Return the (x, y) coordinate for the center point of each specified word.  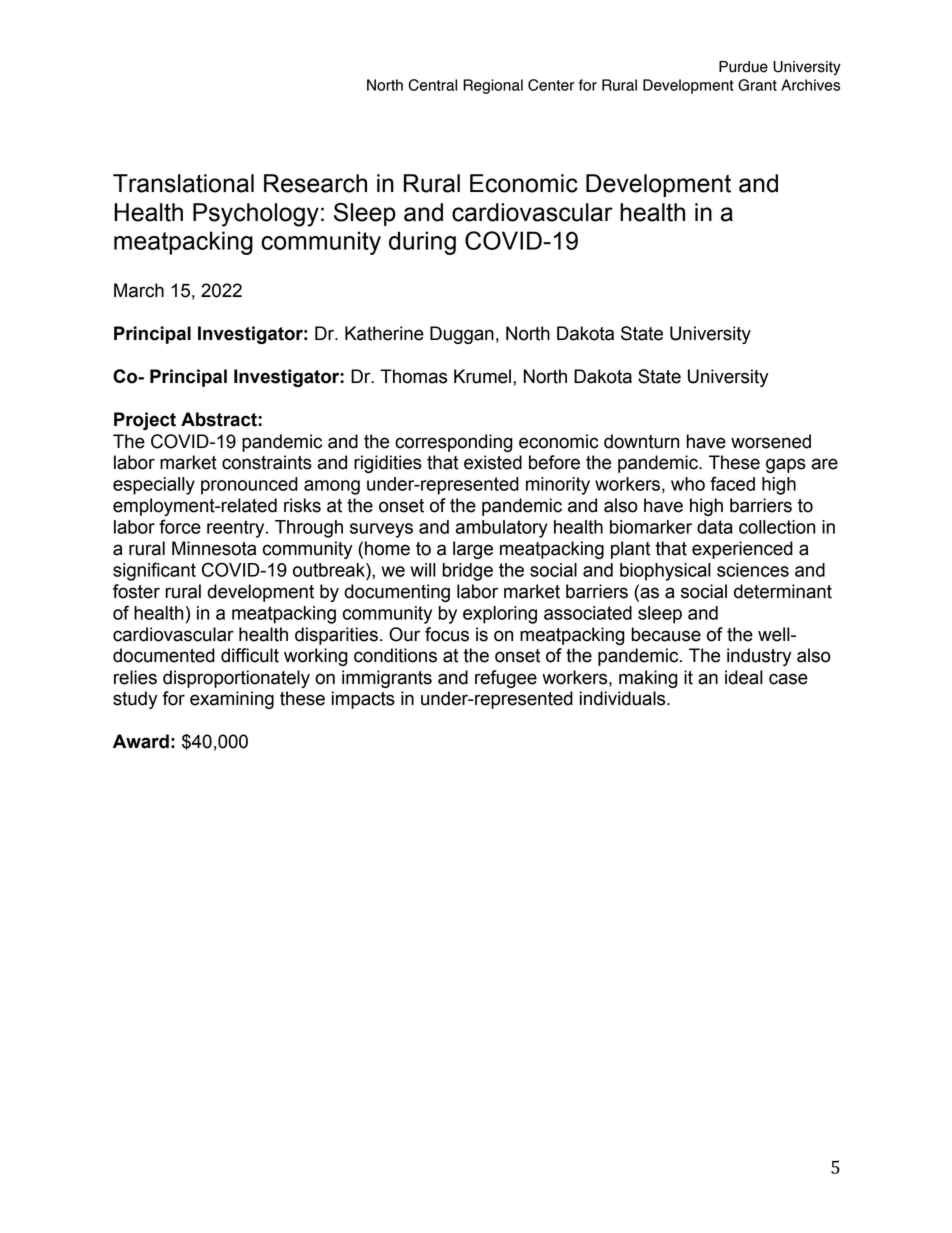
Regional (493, 86)
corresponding (454, 443)
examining (232, 700)
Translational (183, 183)
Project (145, 421)
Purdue (743, 67)
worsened (771, 441)
